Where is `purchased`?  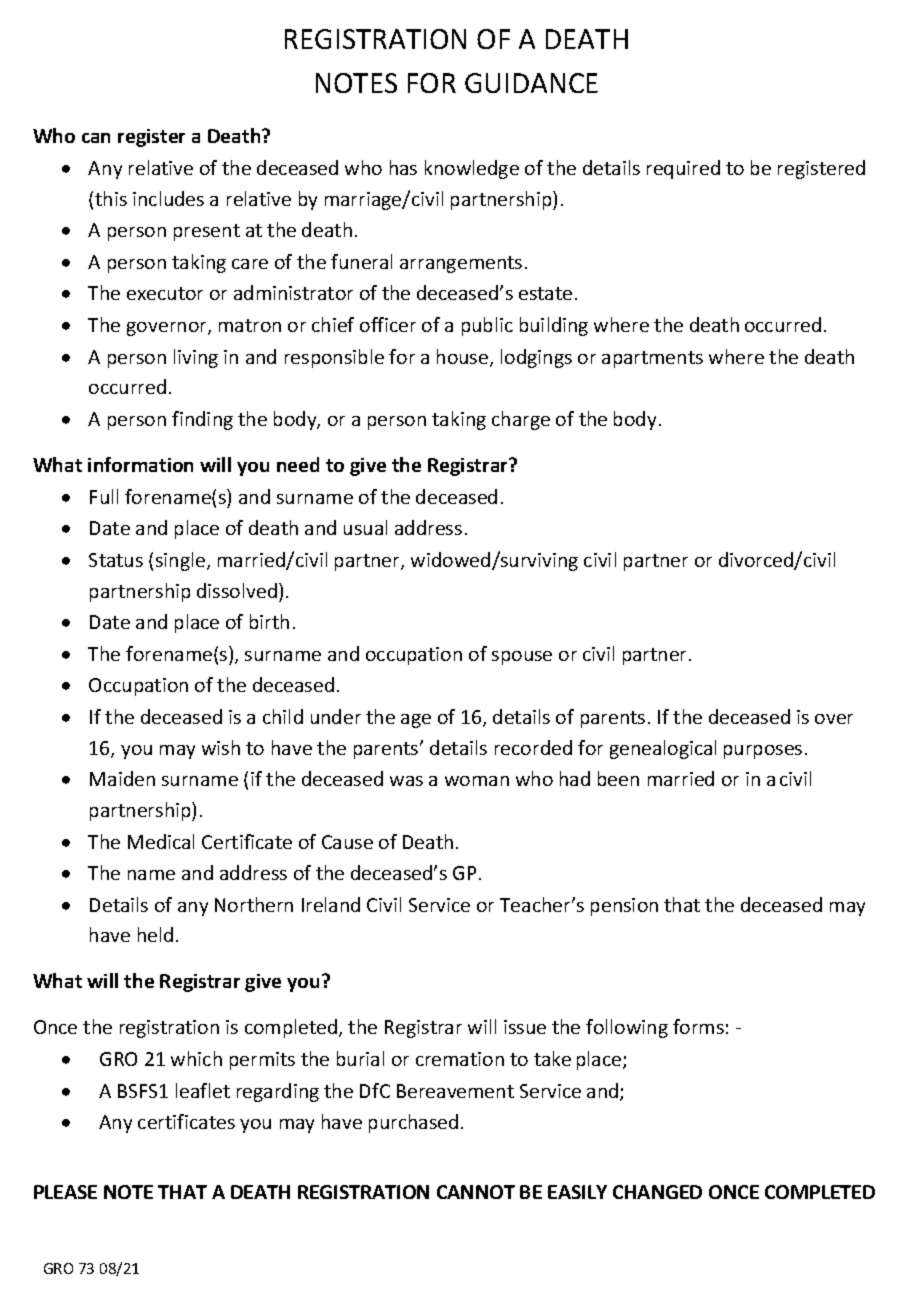 purchased is located at coordinates (413, 1123).
